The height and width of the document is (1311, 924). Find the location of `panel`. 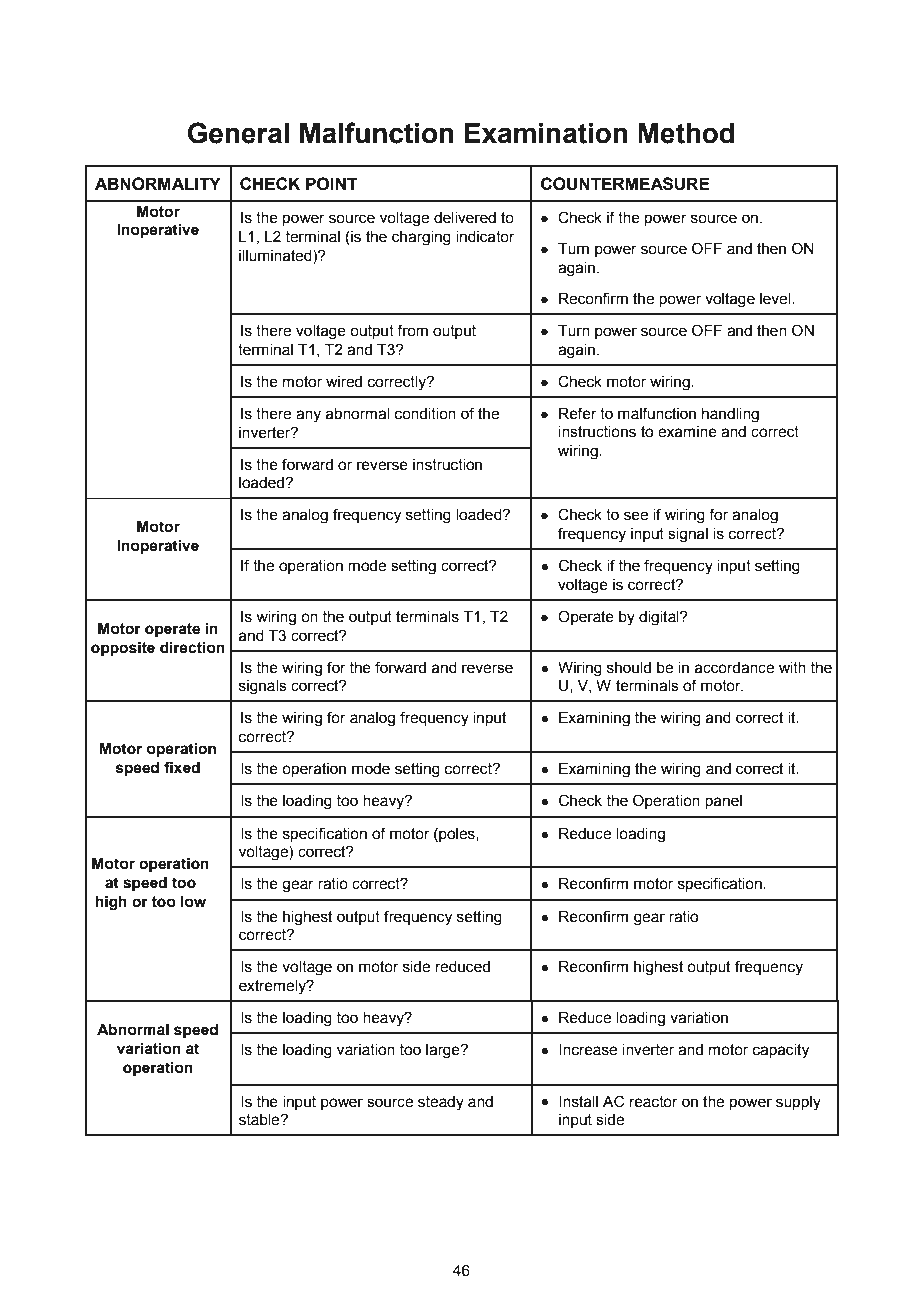

panel is located at coordinates (723, 802).
